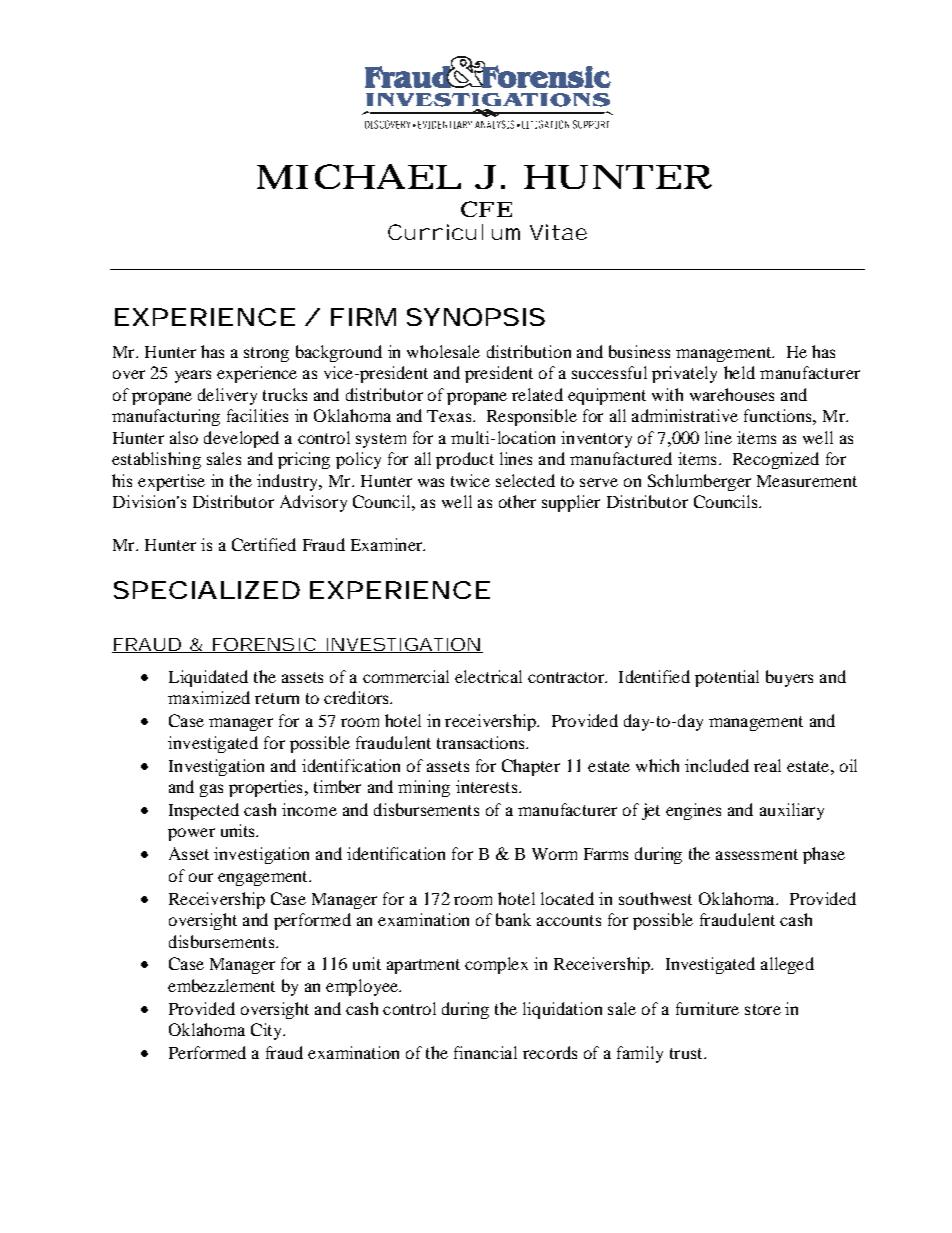 The height and width of the screenshot is (1233, 952). I want to click on Curriculum, so click(454, 232).
